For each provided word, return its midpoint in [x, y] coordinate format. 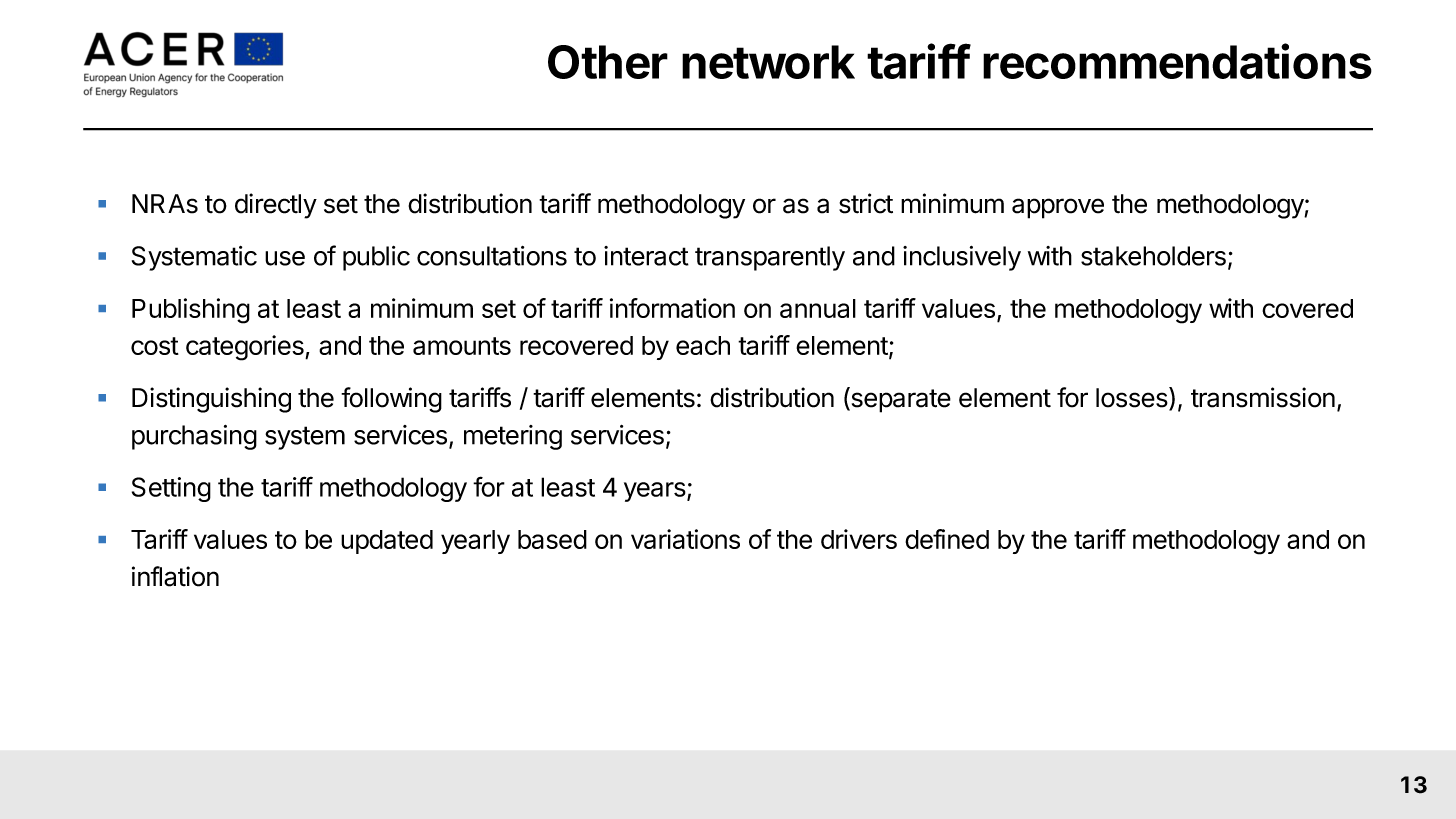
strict [866, 203]
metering [513, 437]
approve [1058, 208]
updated [387, 542]
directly [276, 206]
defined [947, 539]
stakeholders [1153, 256]
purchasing [194, 437]
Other [608, 62]
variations [685, 539]
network [768, 62]
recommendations [1177, 61]
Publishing [191, 311]
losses [1133, 398]
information [672, 308]
